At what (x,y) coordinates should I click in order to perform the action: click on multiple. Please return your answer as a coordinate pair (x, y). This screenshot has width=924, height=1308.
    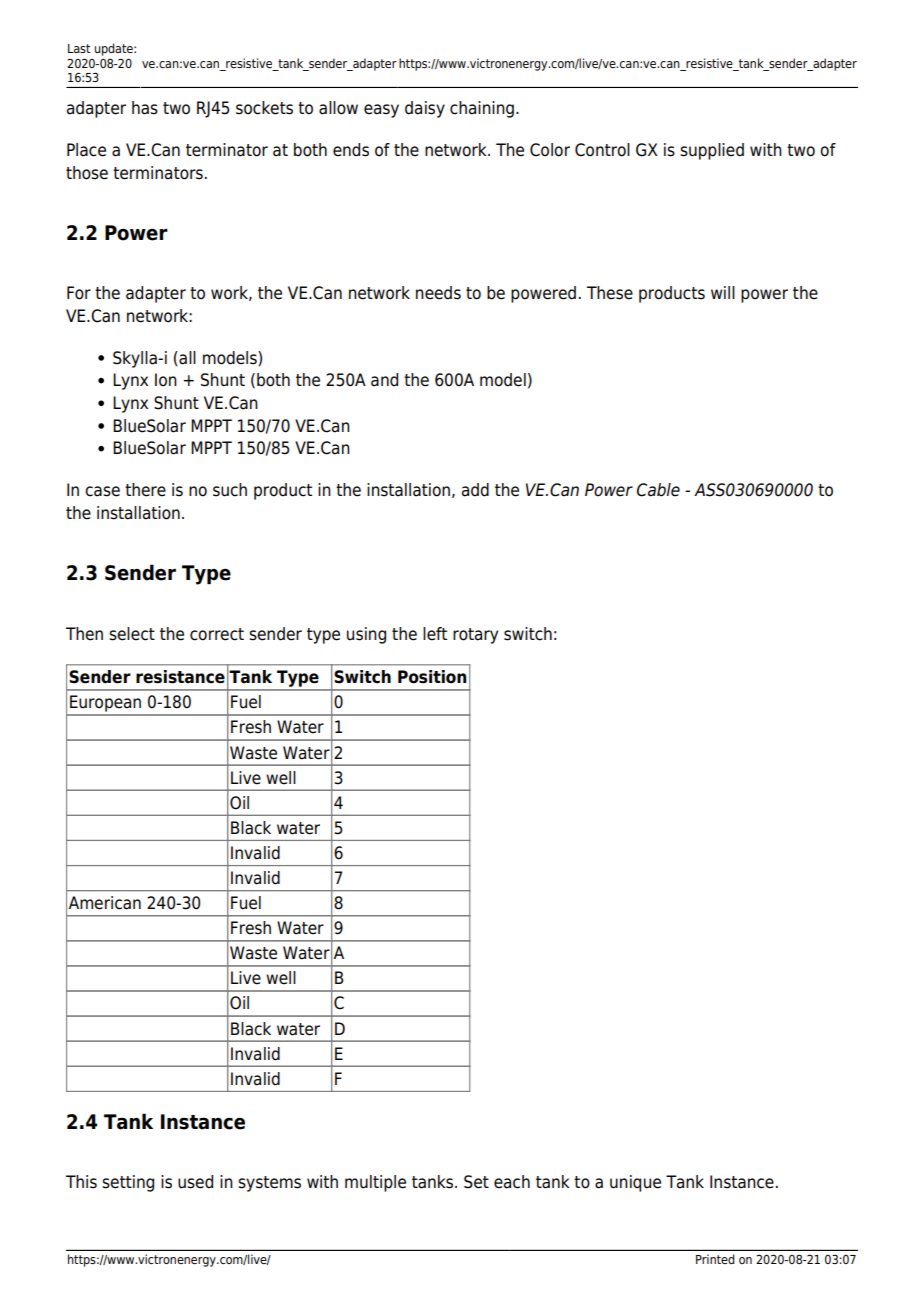
    Looking at the image, I should click on (375, 1183).
